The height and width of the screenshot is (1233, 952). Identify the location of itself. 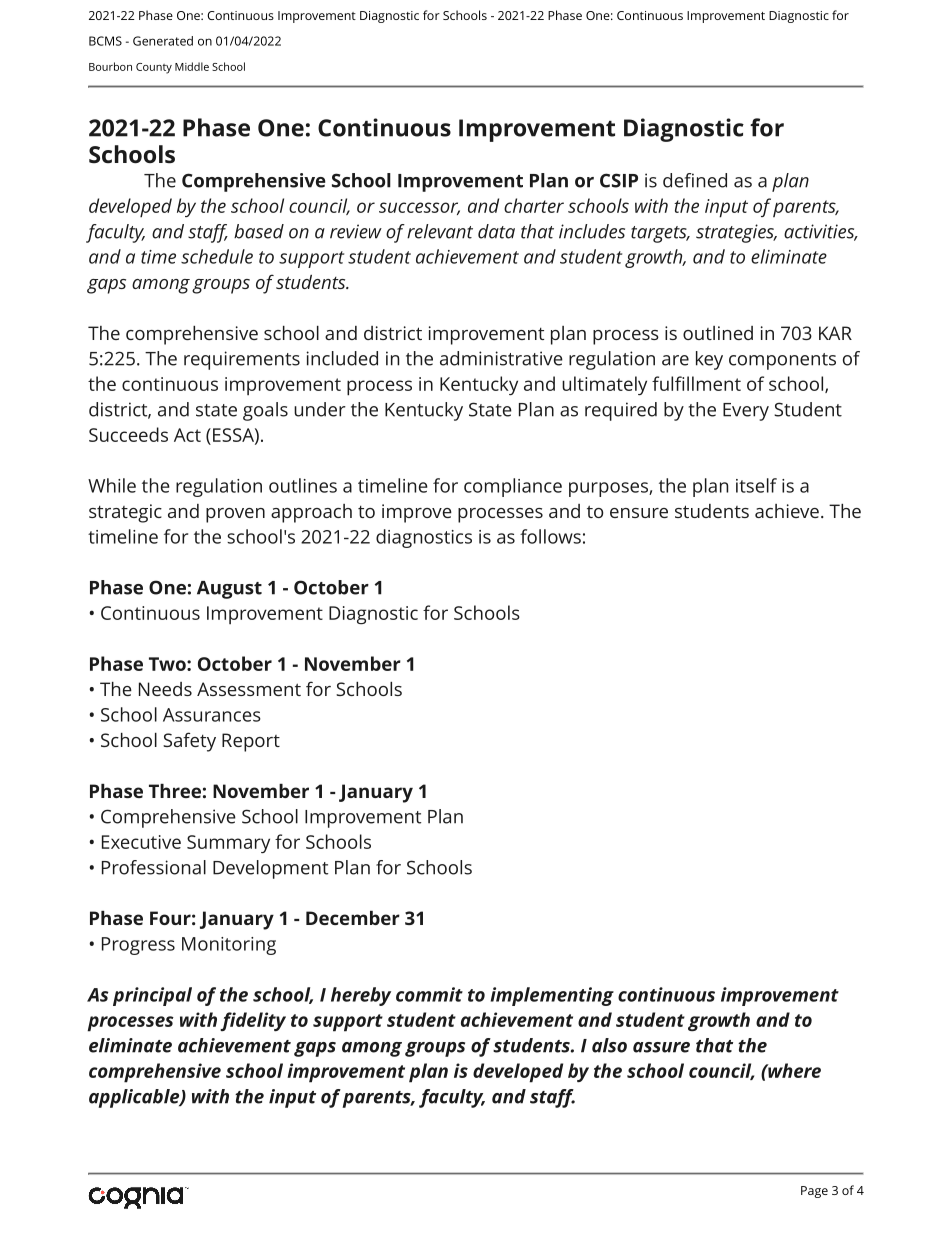
(756, 485).
